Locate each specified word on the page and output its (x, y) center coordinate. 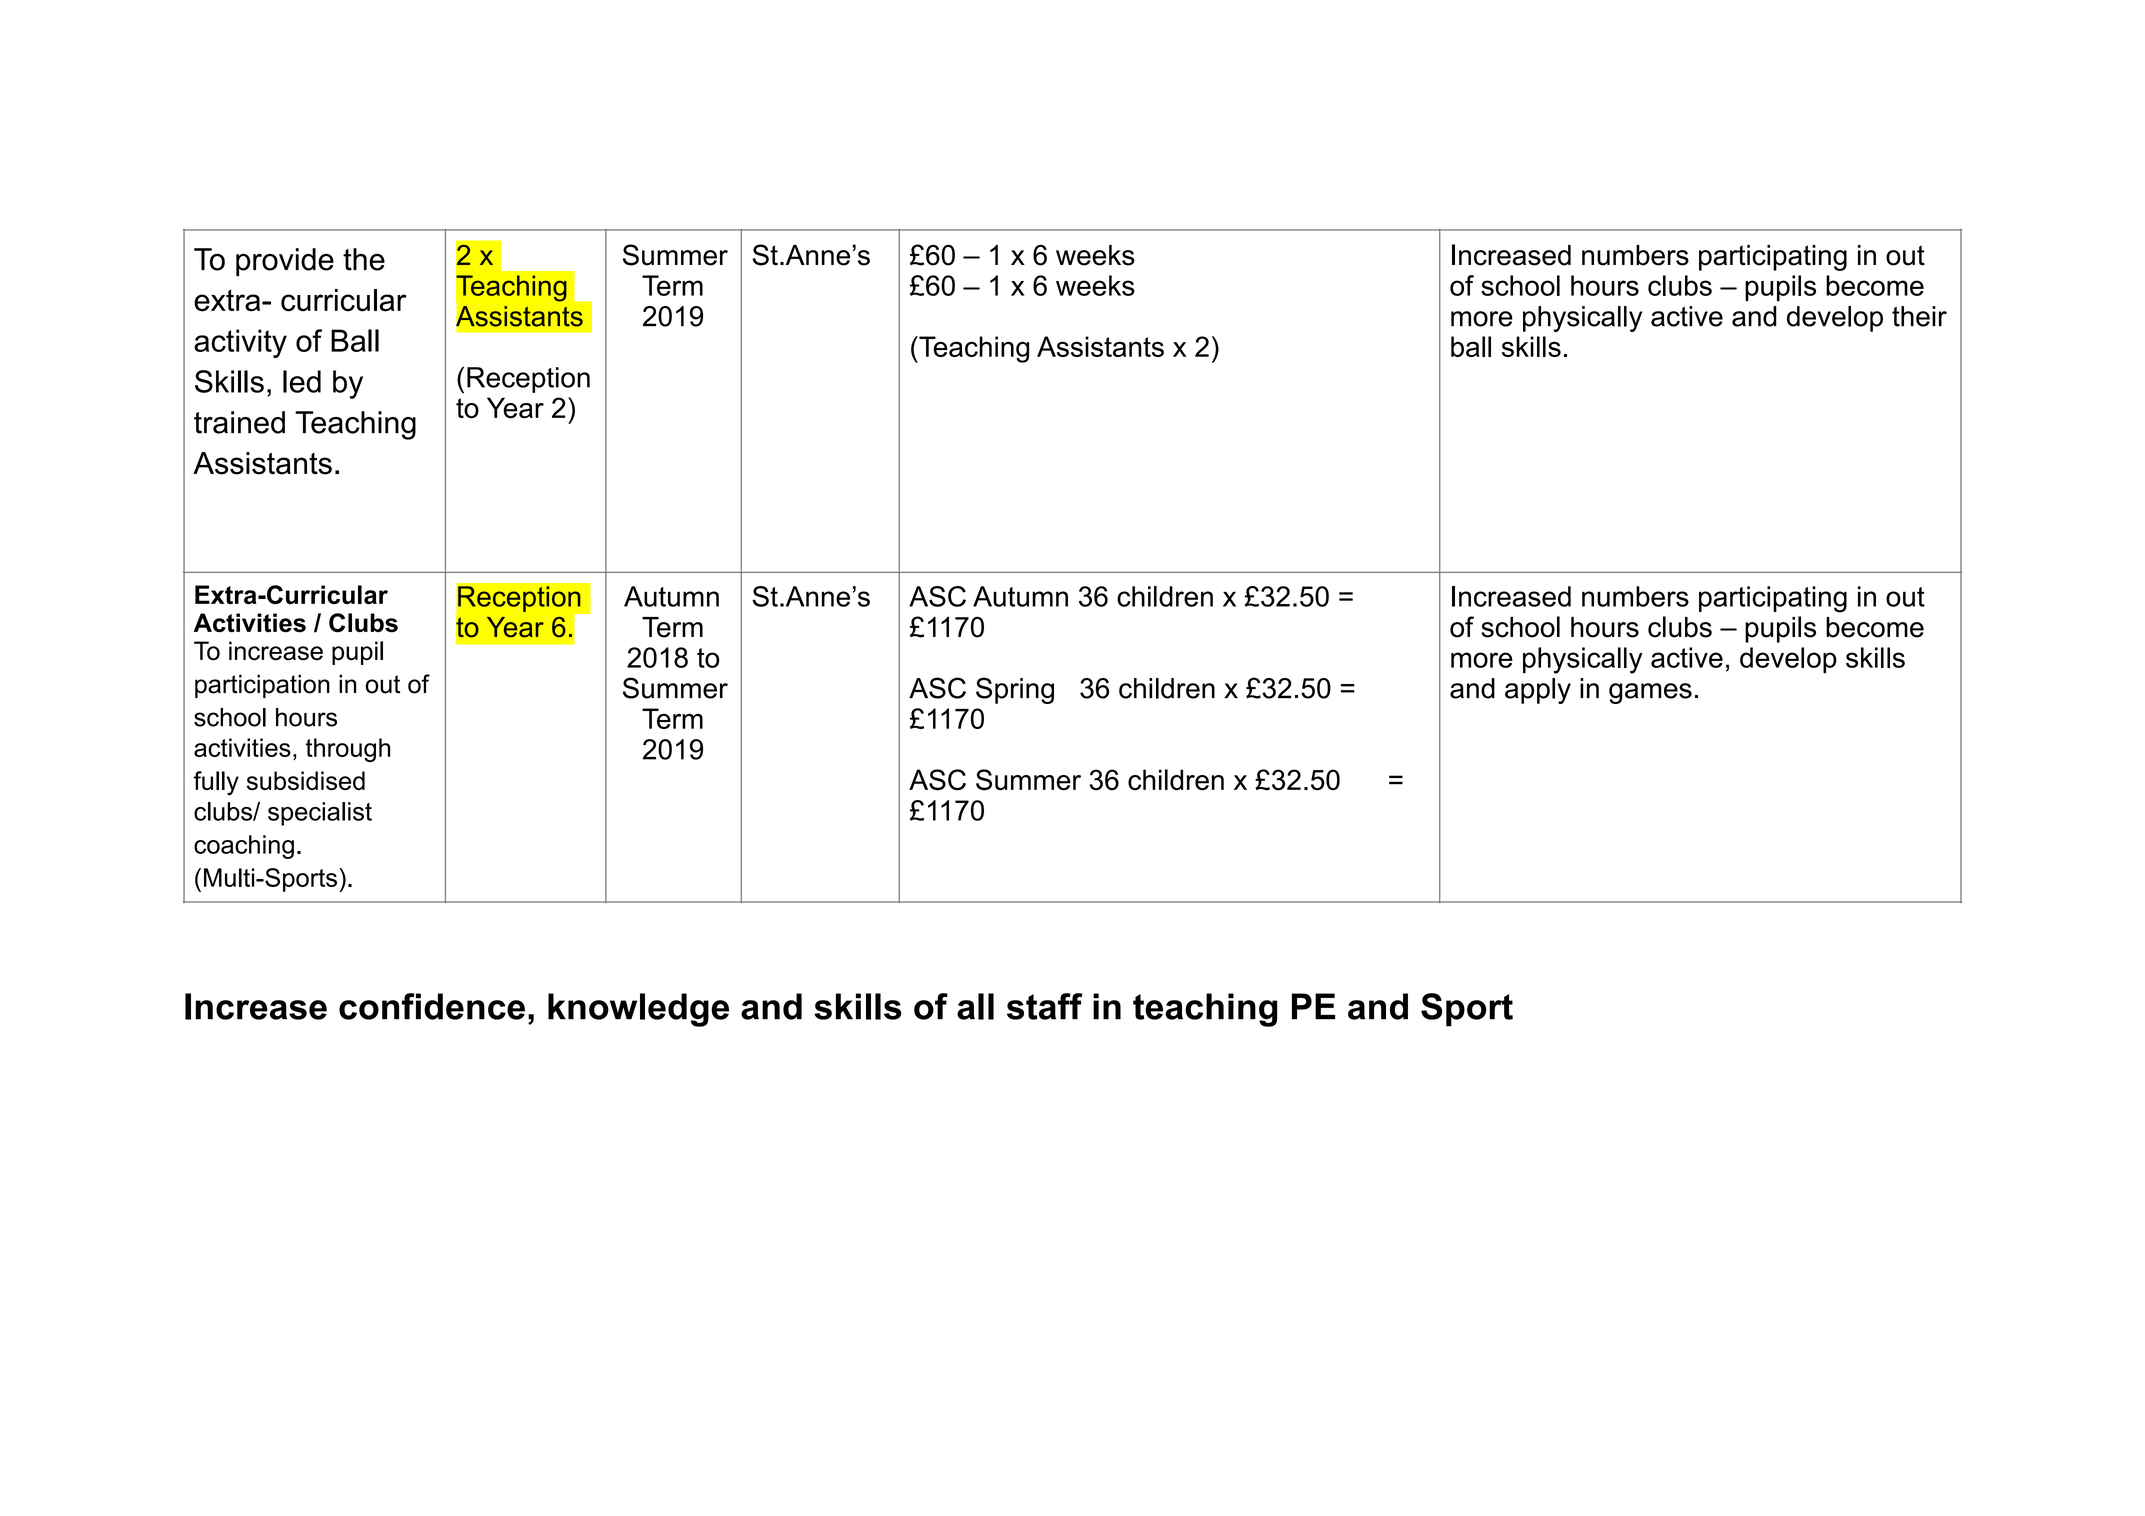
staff (1045, 1006)
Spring (1015, 690)
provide (285, 262)
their (1919, 316)
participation (262, 686)
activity (240, 343)
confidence (432, 1006)
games (1650, 693)
